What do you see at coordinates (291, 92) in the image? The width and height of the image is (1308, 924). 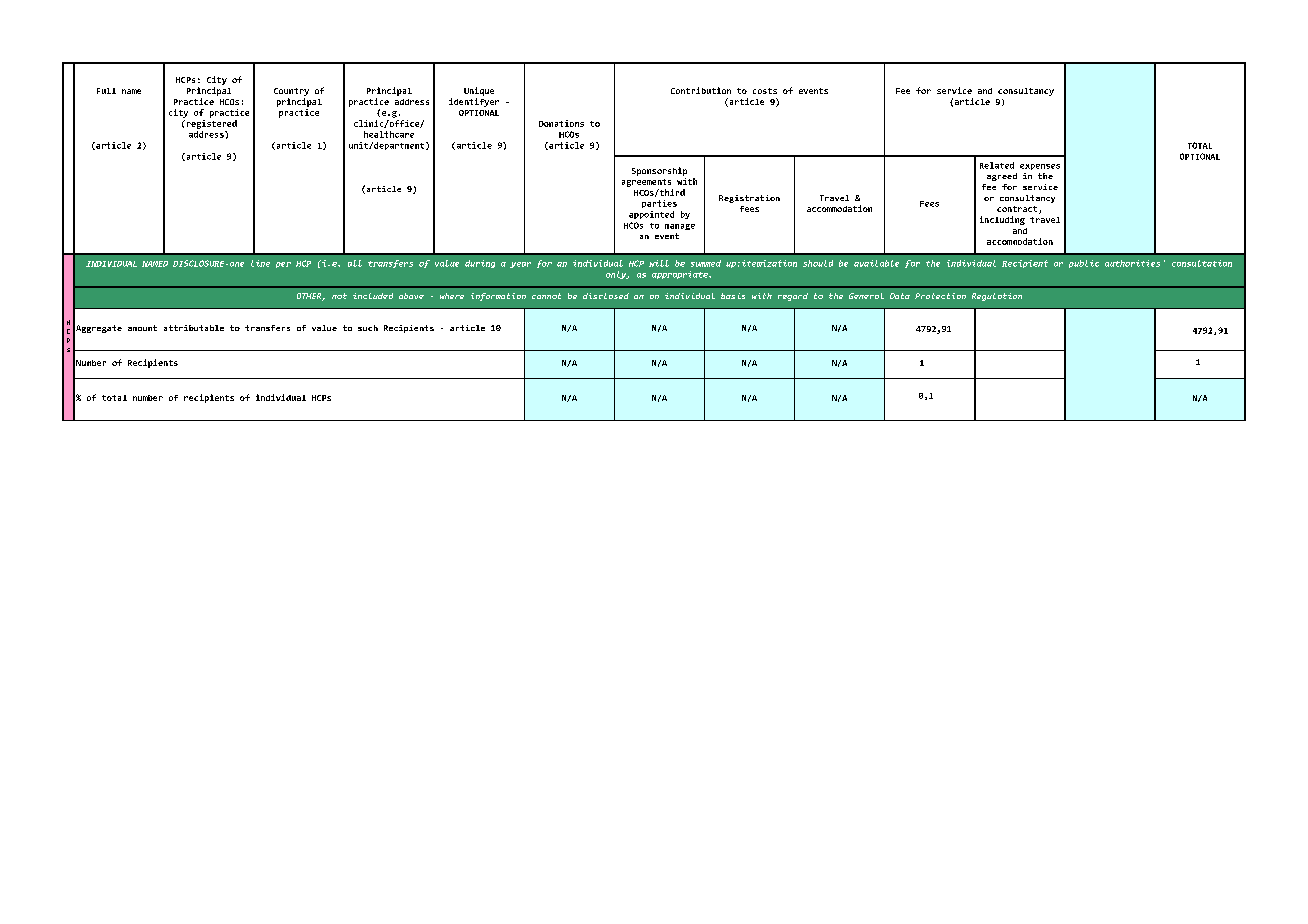 I see `Country` at bounding box center [291, 92].
